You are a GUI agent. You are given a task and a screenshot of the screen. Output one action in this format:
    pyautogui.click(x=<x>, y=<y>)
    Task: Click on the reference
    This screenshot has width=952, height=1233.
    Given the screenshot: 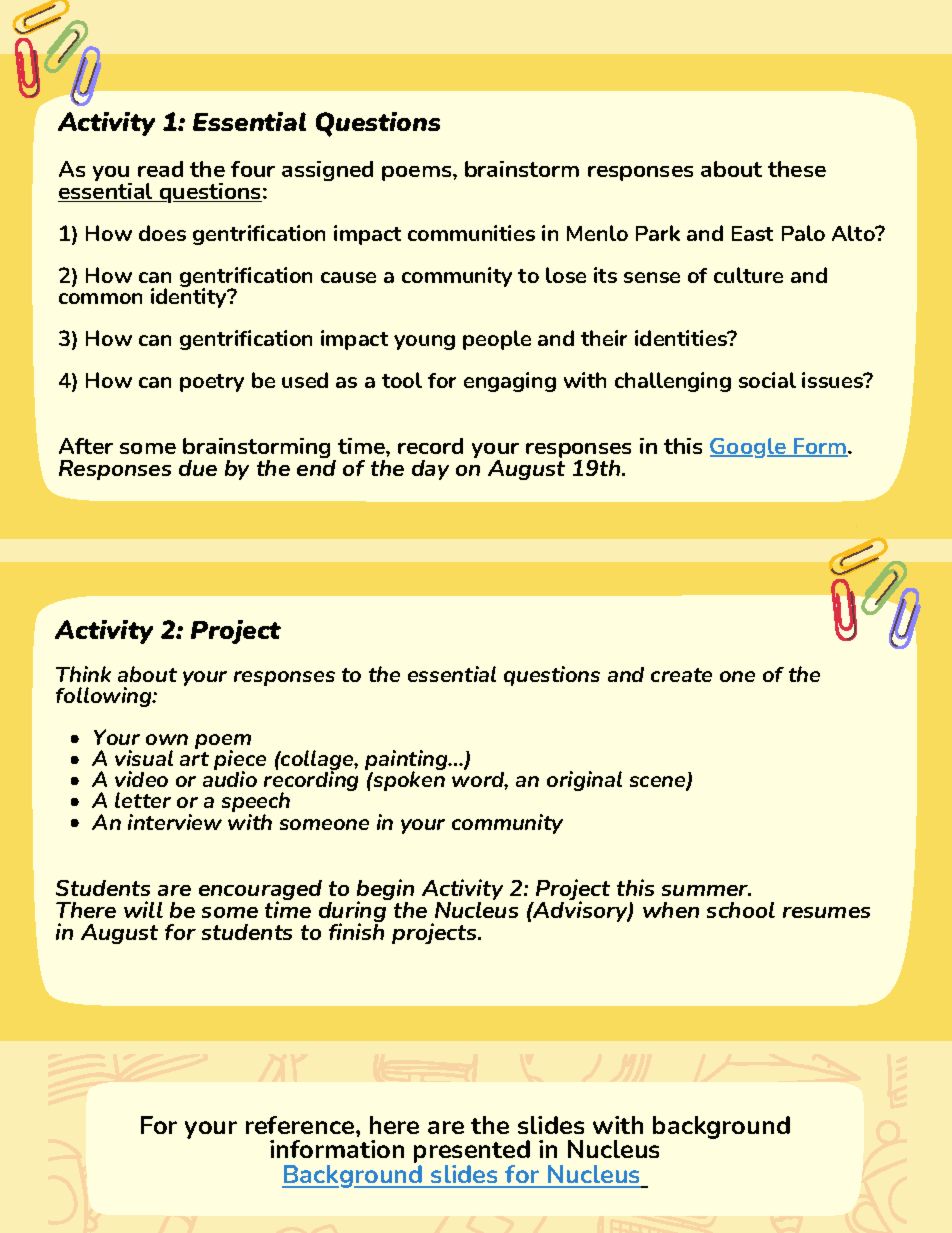 What is the action you would take?
    pyautogui.click(x=301, y=1125)
